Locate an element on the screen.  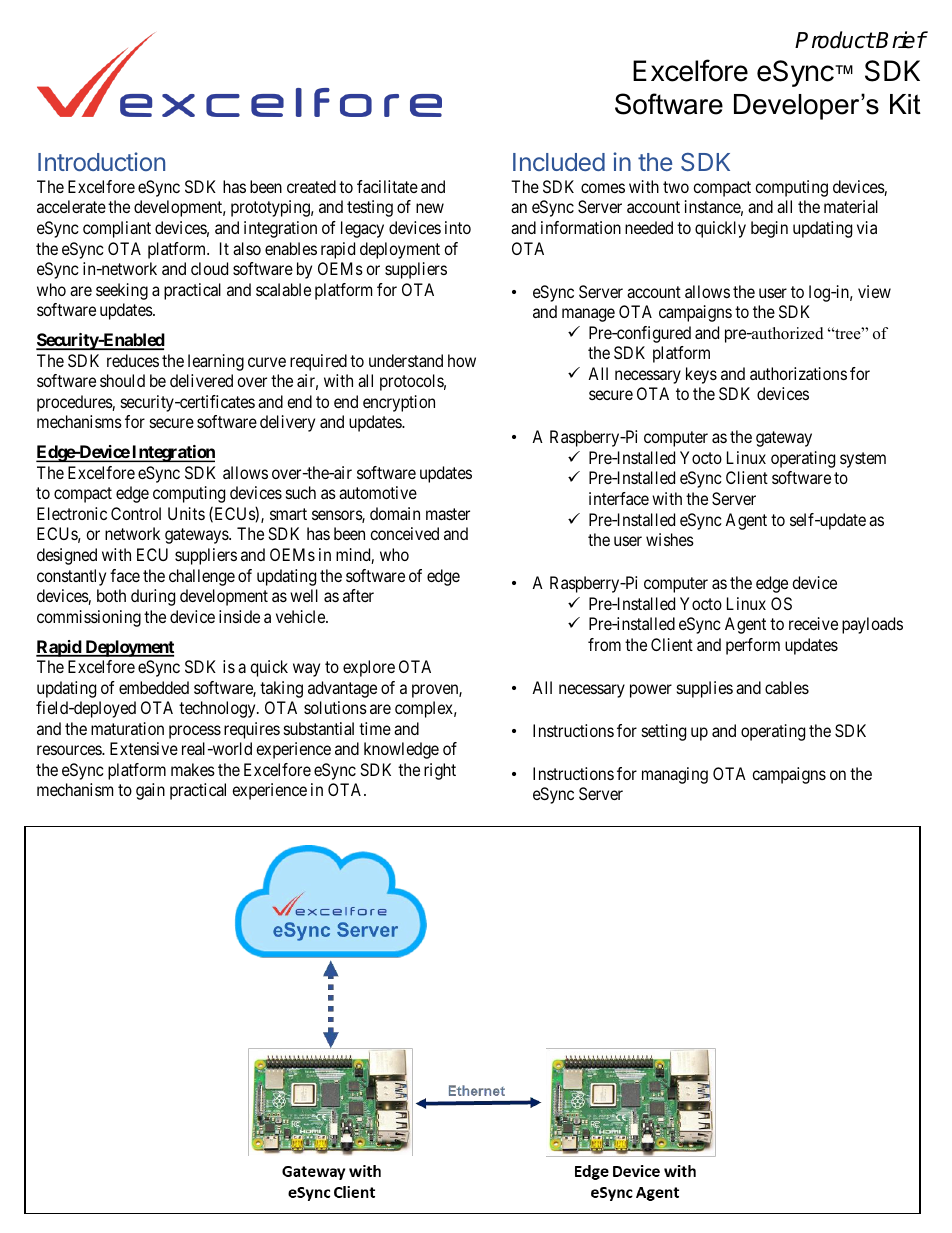
managing is located at coordinates (675, 775).
